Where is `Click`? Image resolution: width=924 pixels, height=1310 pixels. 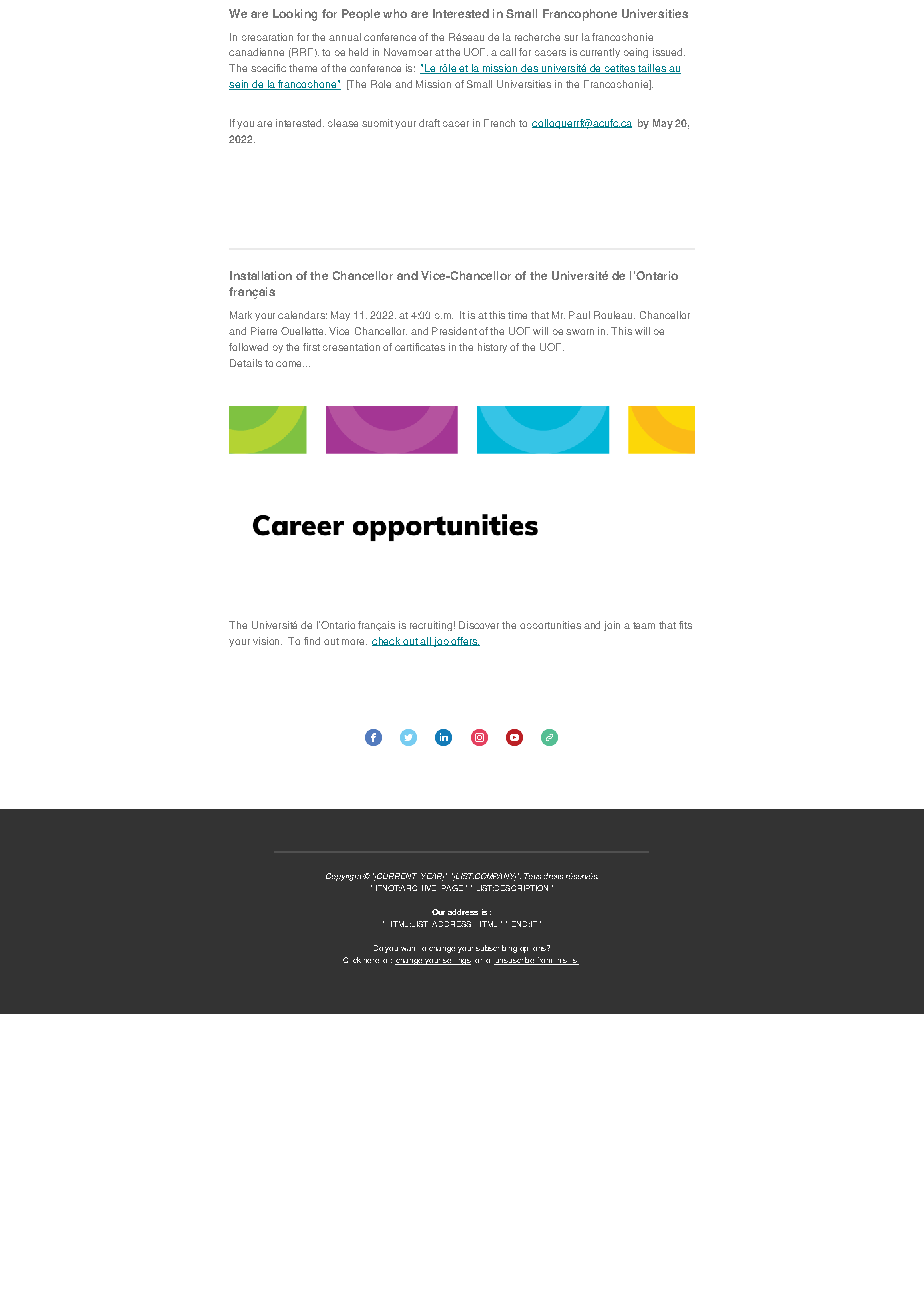 Click is located at coordinates (352, 960).
